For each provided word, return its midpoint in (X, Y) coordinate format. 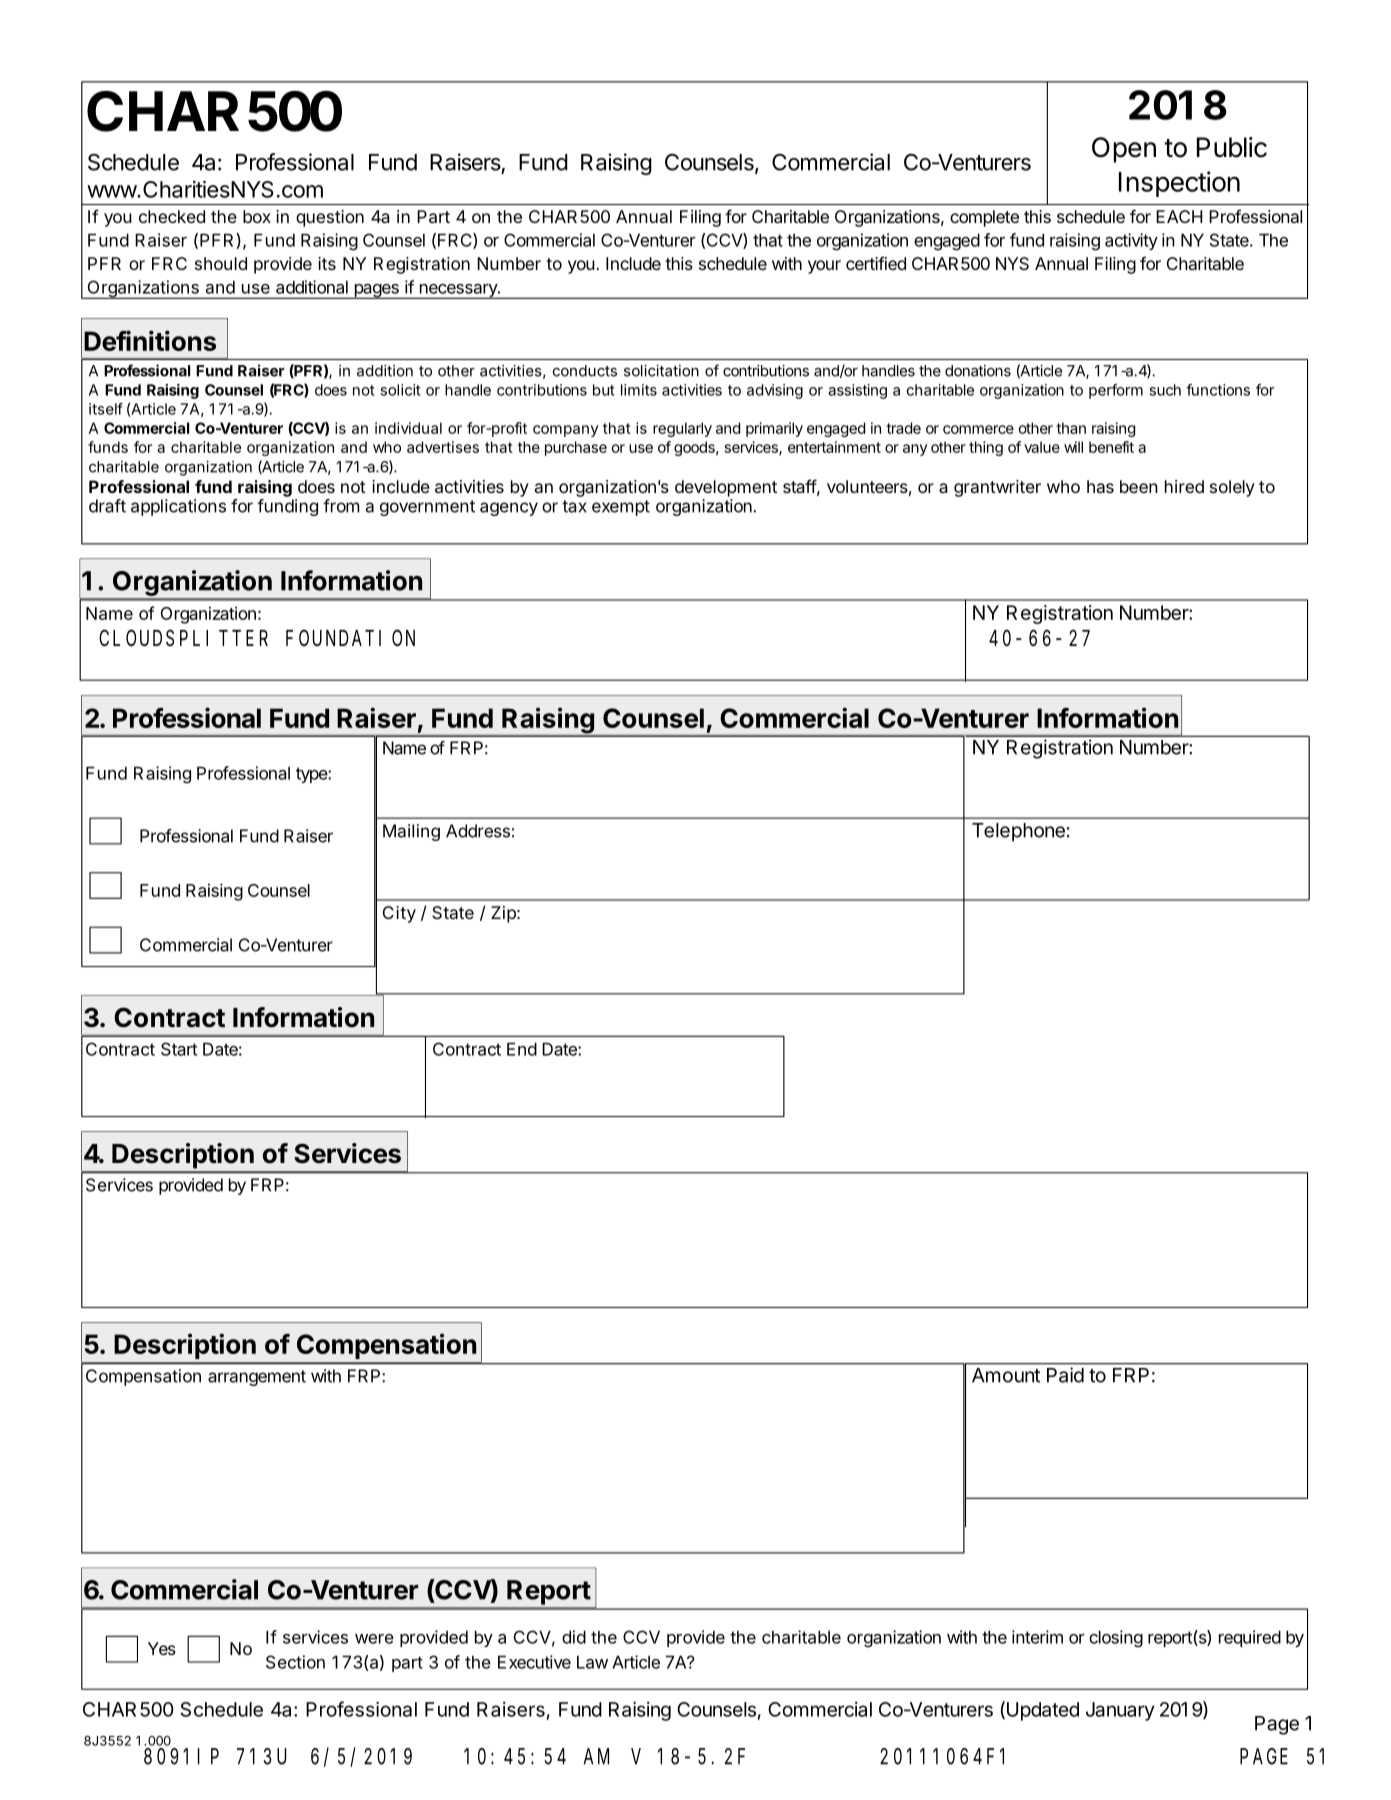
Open (1124, 150)
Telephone (1018, 832)
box (257, 216)
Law (592, 1662)
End (522, 1049)
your (824, 267)
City (399, 914)
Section (295, 1662)
